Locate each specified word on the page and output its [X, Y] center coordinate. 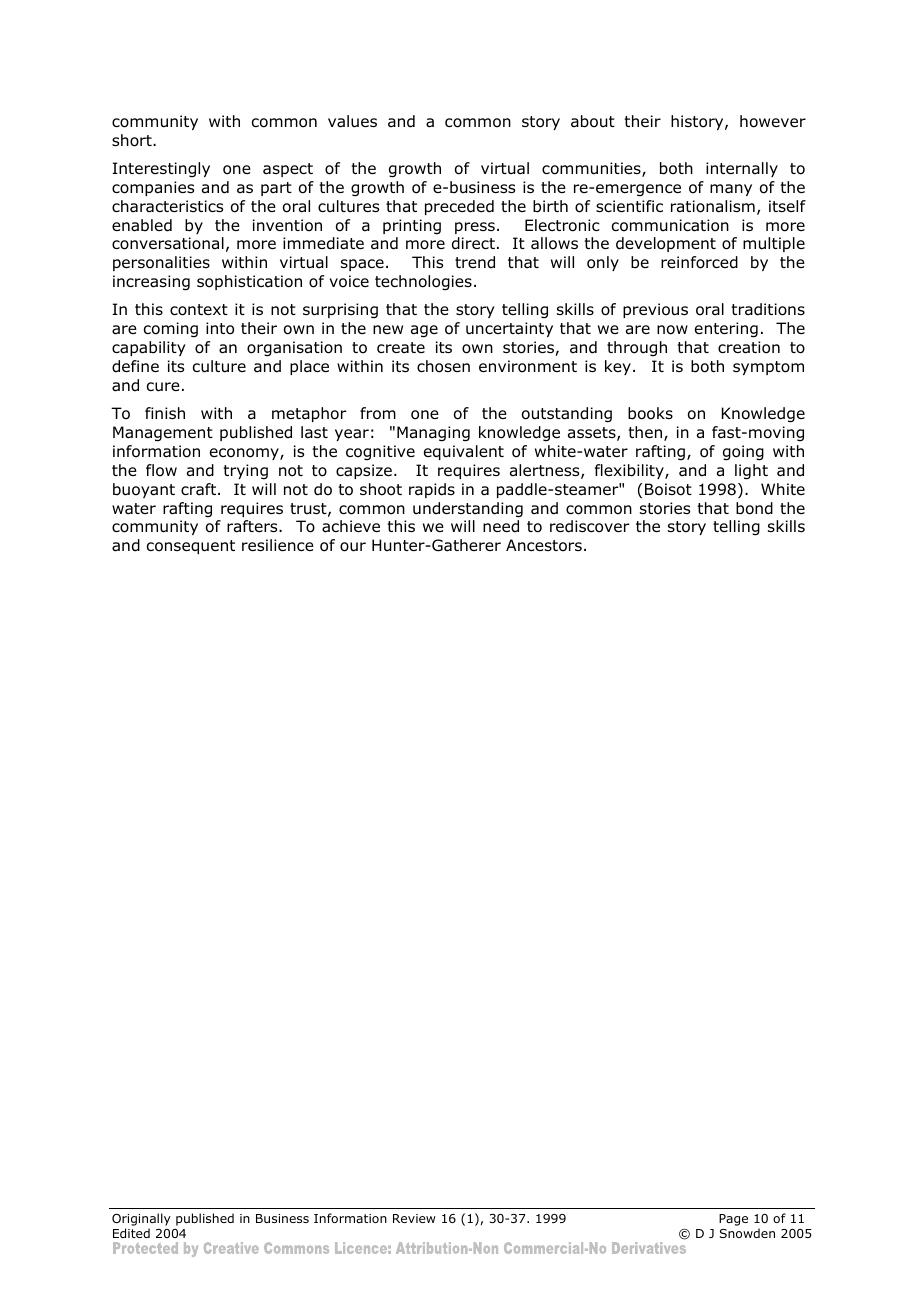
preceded [459, 207]
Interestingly [161, 169]
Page [733, 1220]
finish [165, 413]
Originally [141, 1219]
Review [414, 1218]
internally [742, 169]
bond [754, 508]
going [743, 453]
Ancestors [544, 545]
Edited [131, 1233]
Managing [433, 434]
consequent [191, 547]
